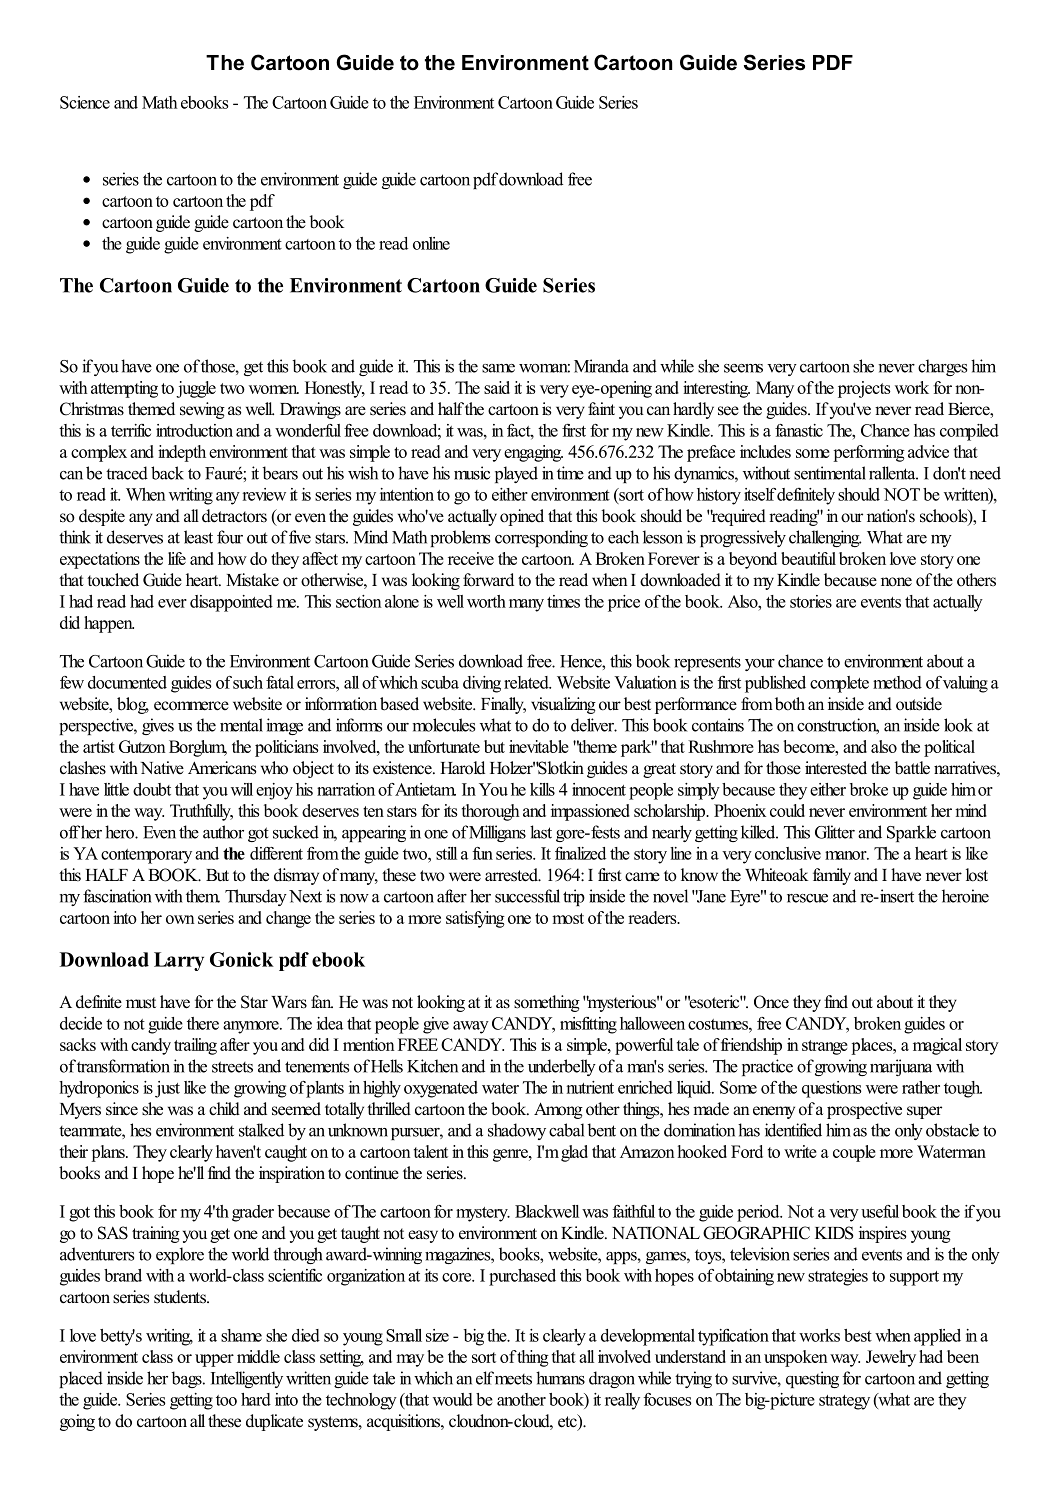  What do you see at coordinates (562, 1067) in the screenshot?
I see `underbelly` at bounding box center [562, 1067].
